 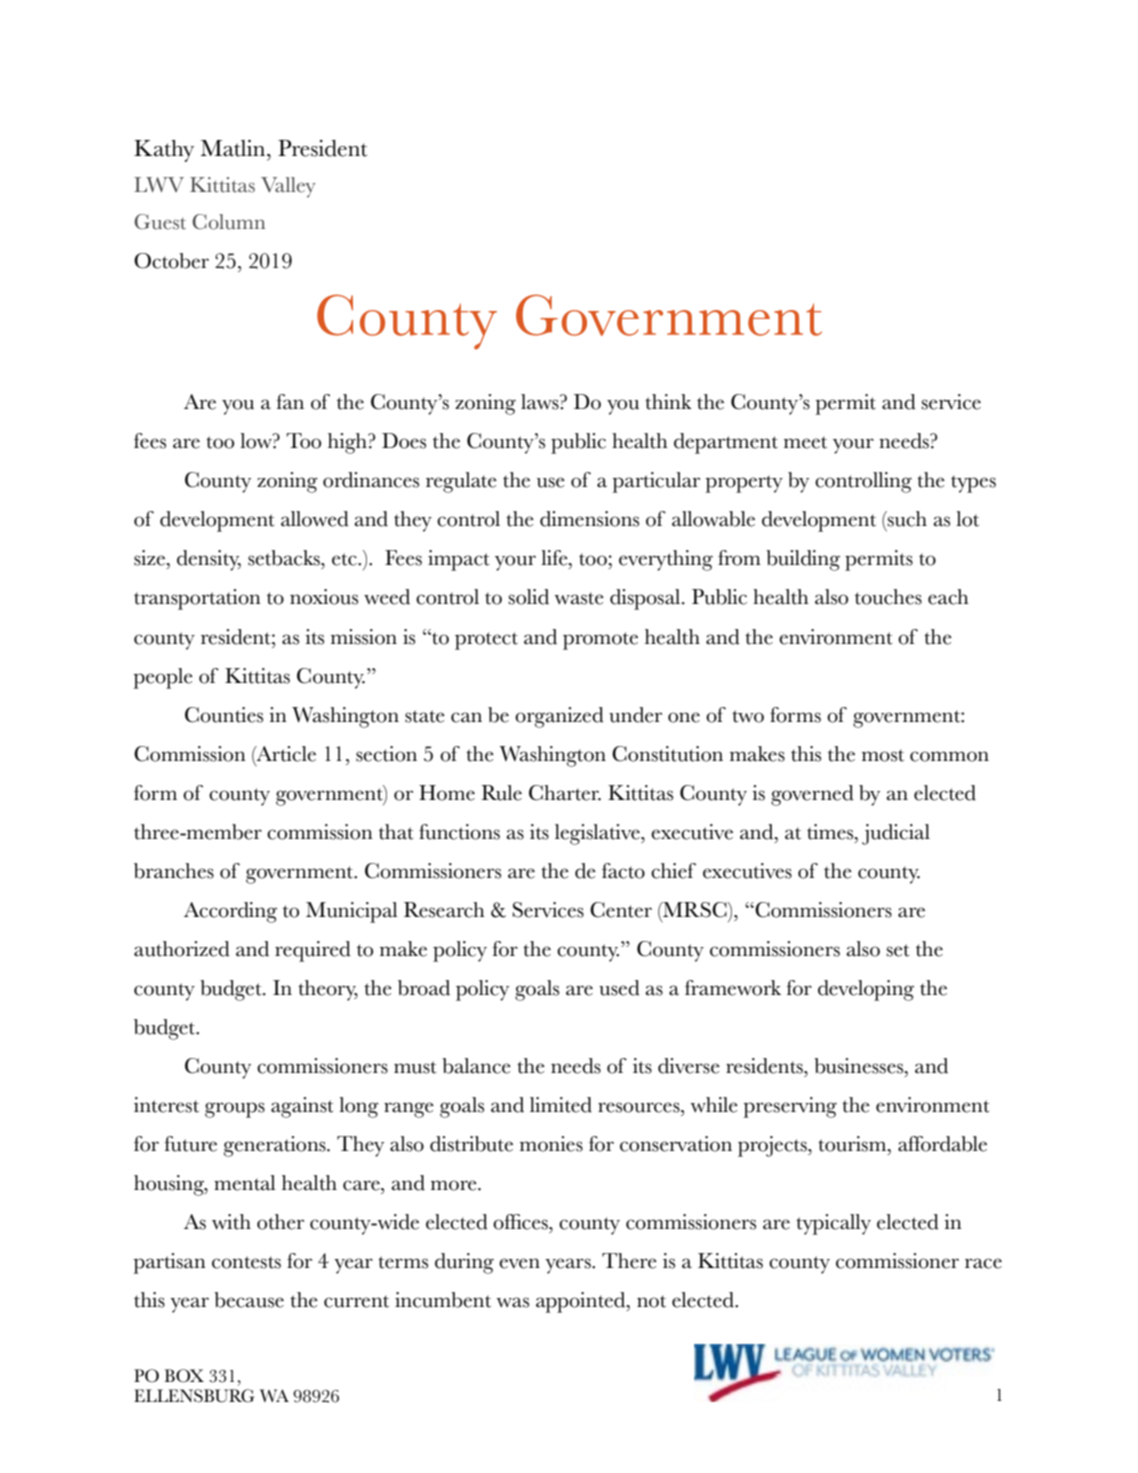 What do you see at coordinates (565, 793) in the image?
I see `Charter` at bounding box center [565, 793].
